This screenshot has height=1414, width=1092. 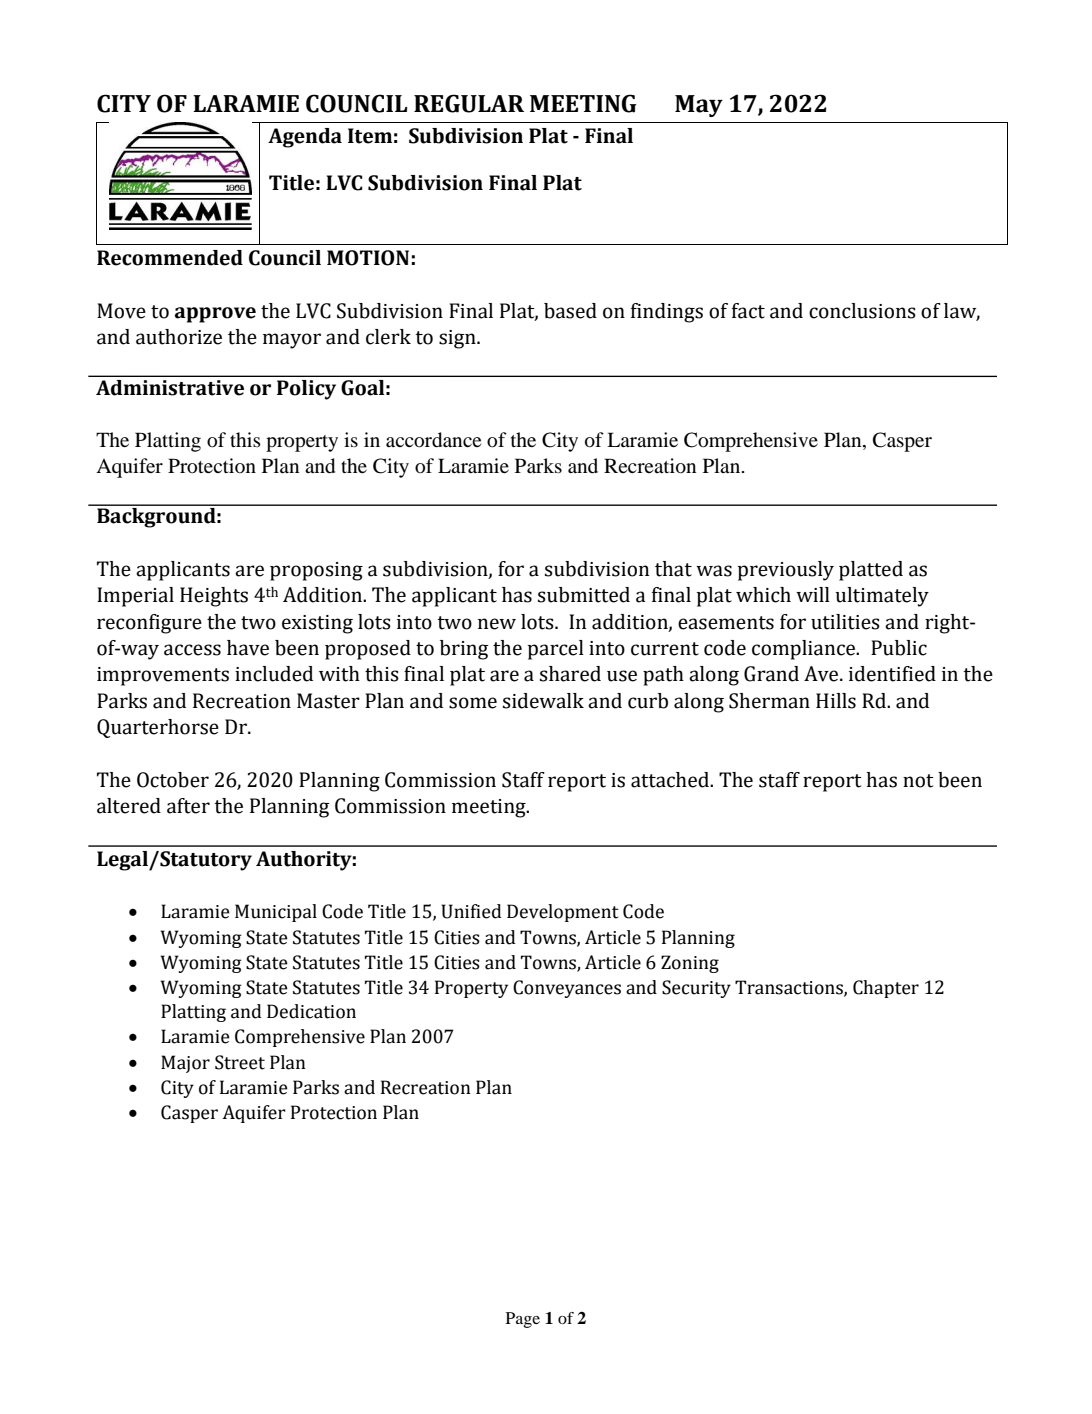 I want to click on Agenda, so click(x=305, y=138).
